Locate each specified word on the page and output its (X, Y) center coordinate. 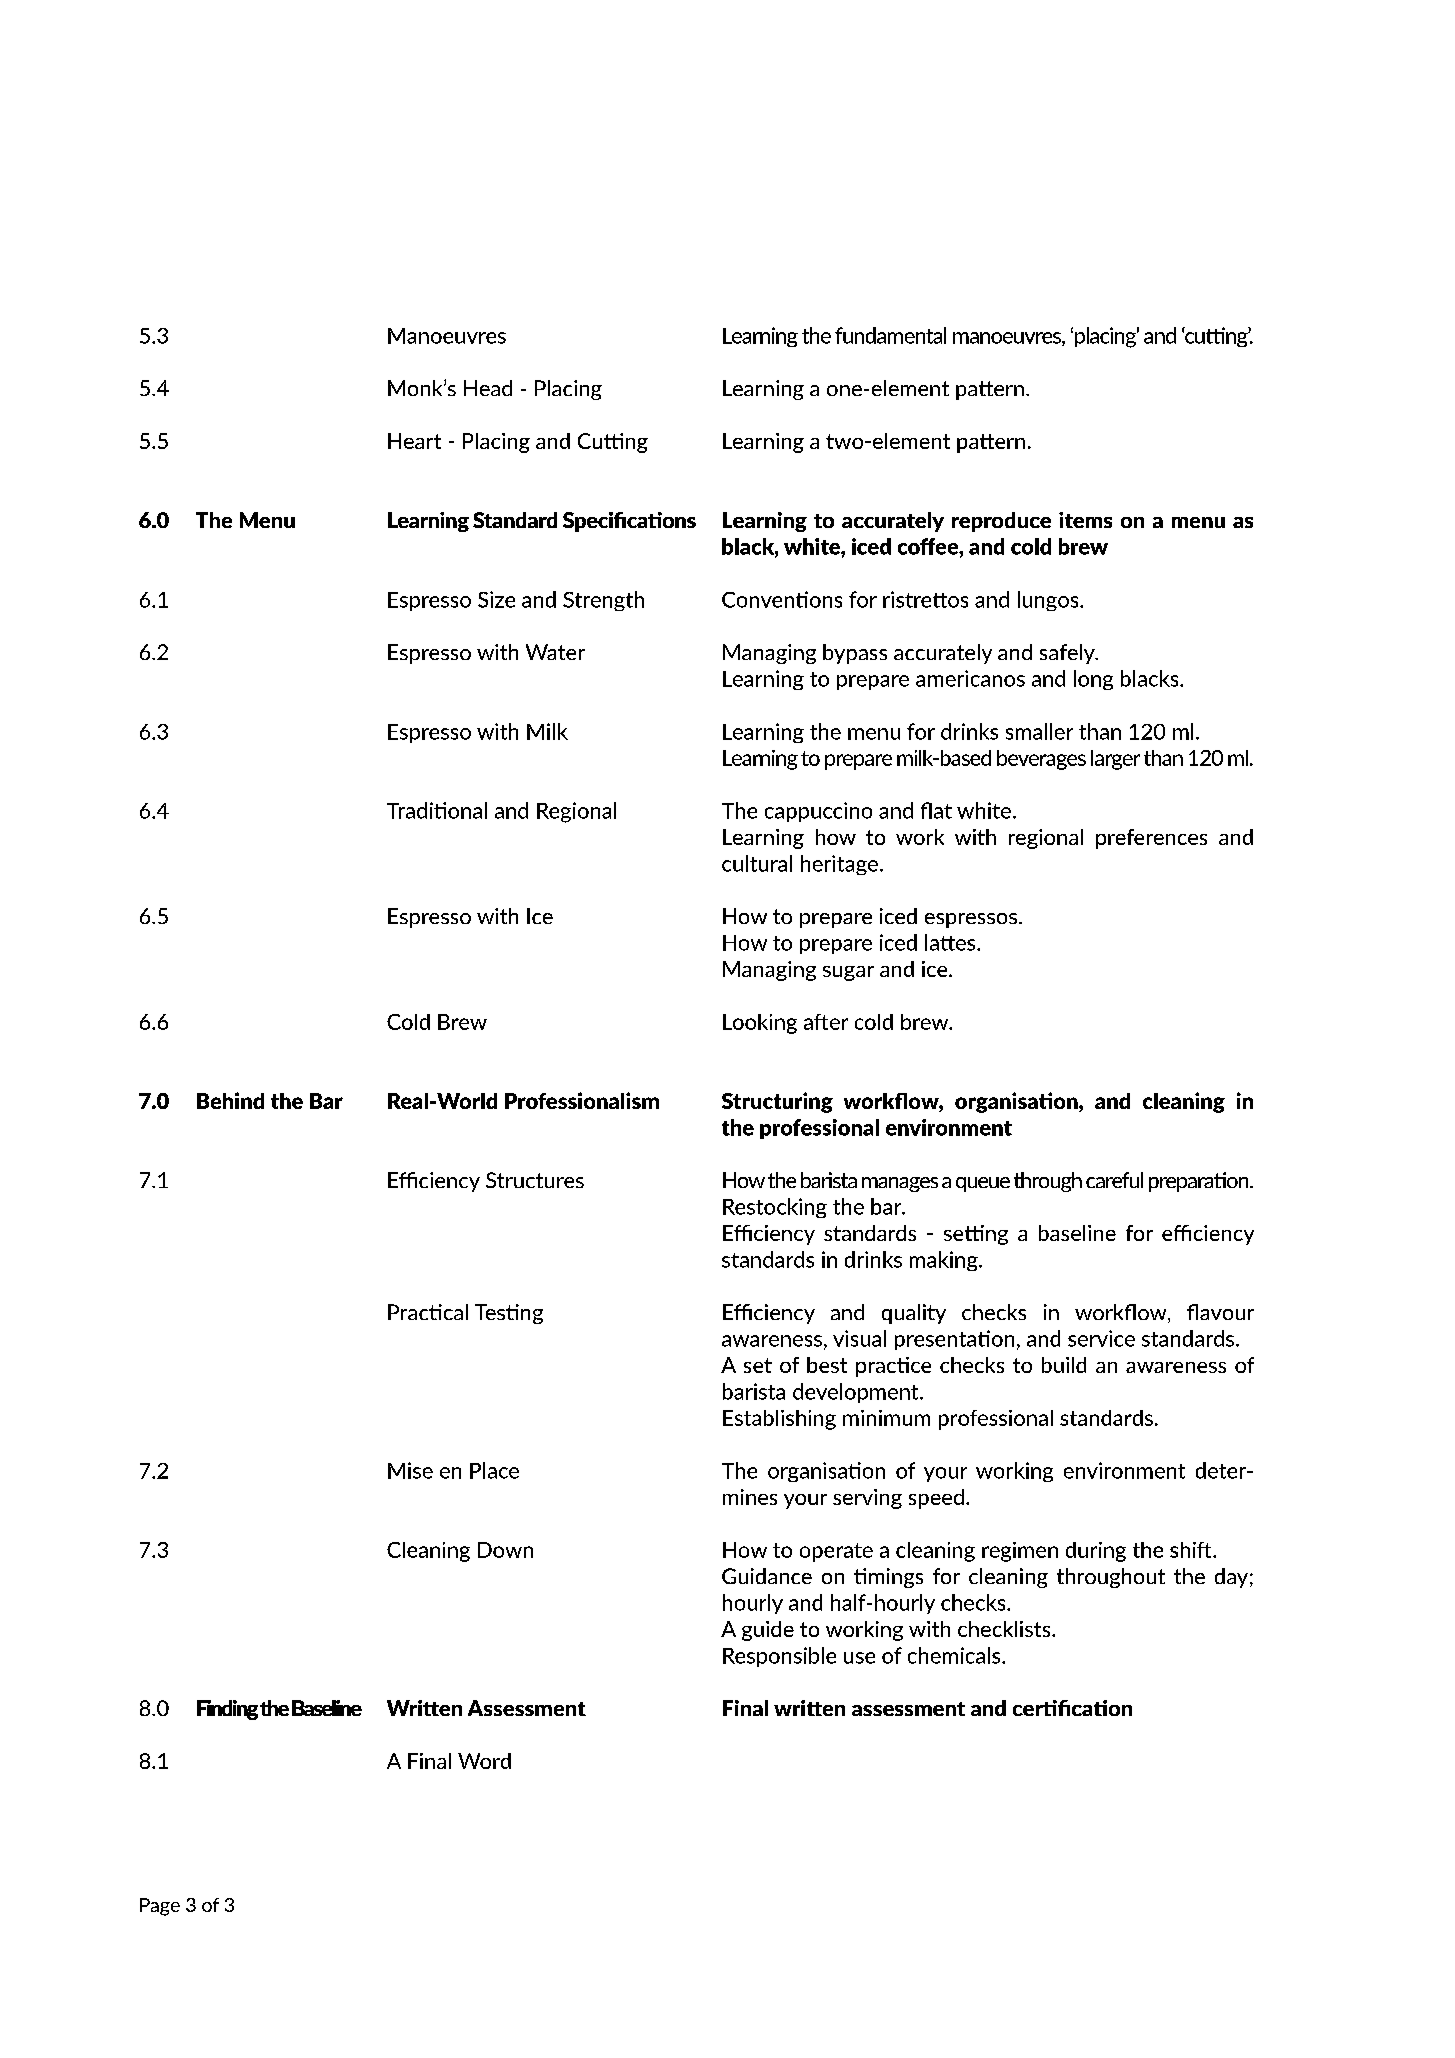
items (1085, 520)
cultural (757, 863)
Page (160, 1907)
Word (484, 1761)
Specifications (629, 522)
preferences (1151, 839)
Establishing (779, 1420)
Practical (428, 1312)
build (1064, 1365)
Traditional (437, 810)
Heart (414, 441)
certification (1072, 1708)
